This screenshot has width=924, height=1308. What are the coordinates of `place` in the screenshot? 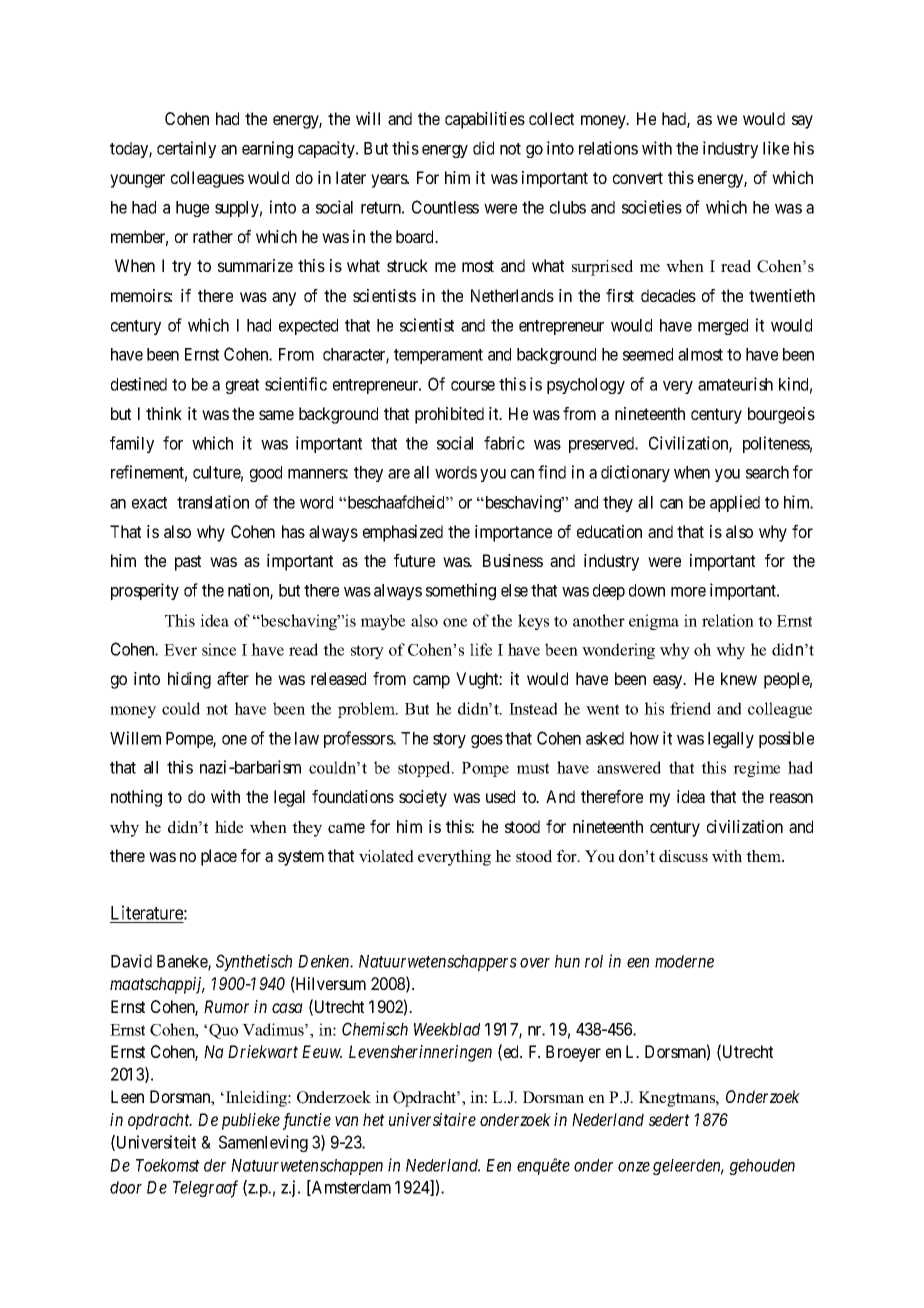 It's located at (219, 857).
